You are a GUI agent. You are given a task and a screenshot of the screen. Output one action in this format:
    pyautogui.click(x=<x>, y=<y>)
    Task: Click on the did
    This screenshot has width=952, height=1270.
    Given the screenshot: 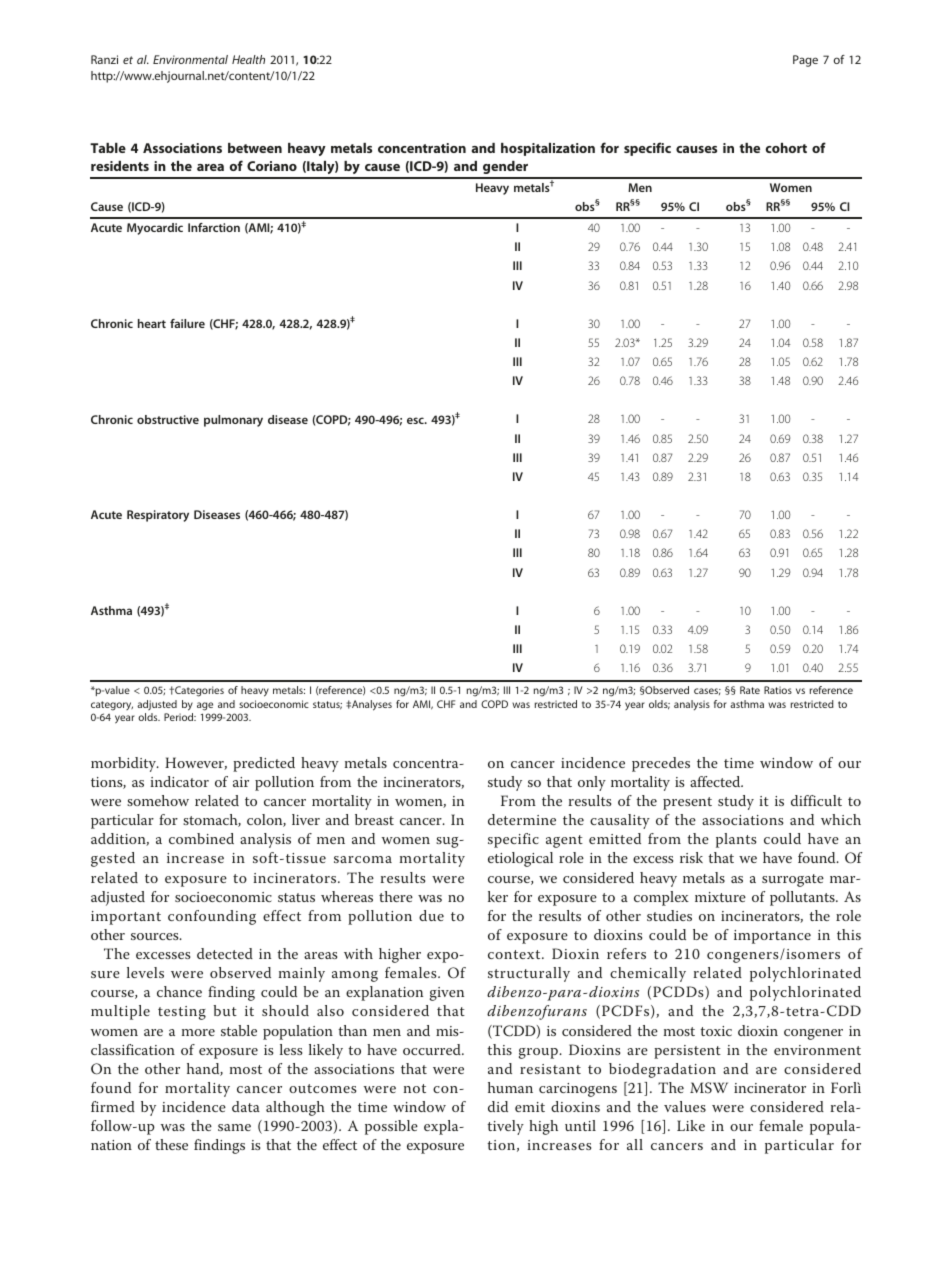 What is the action you would take?
    pyautogui.click(x=498, y=1106)
